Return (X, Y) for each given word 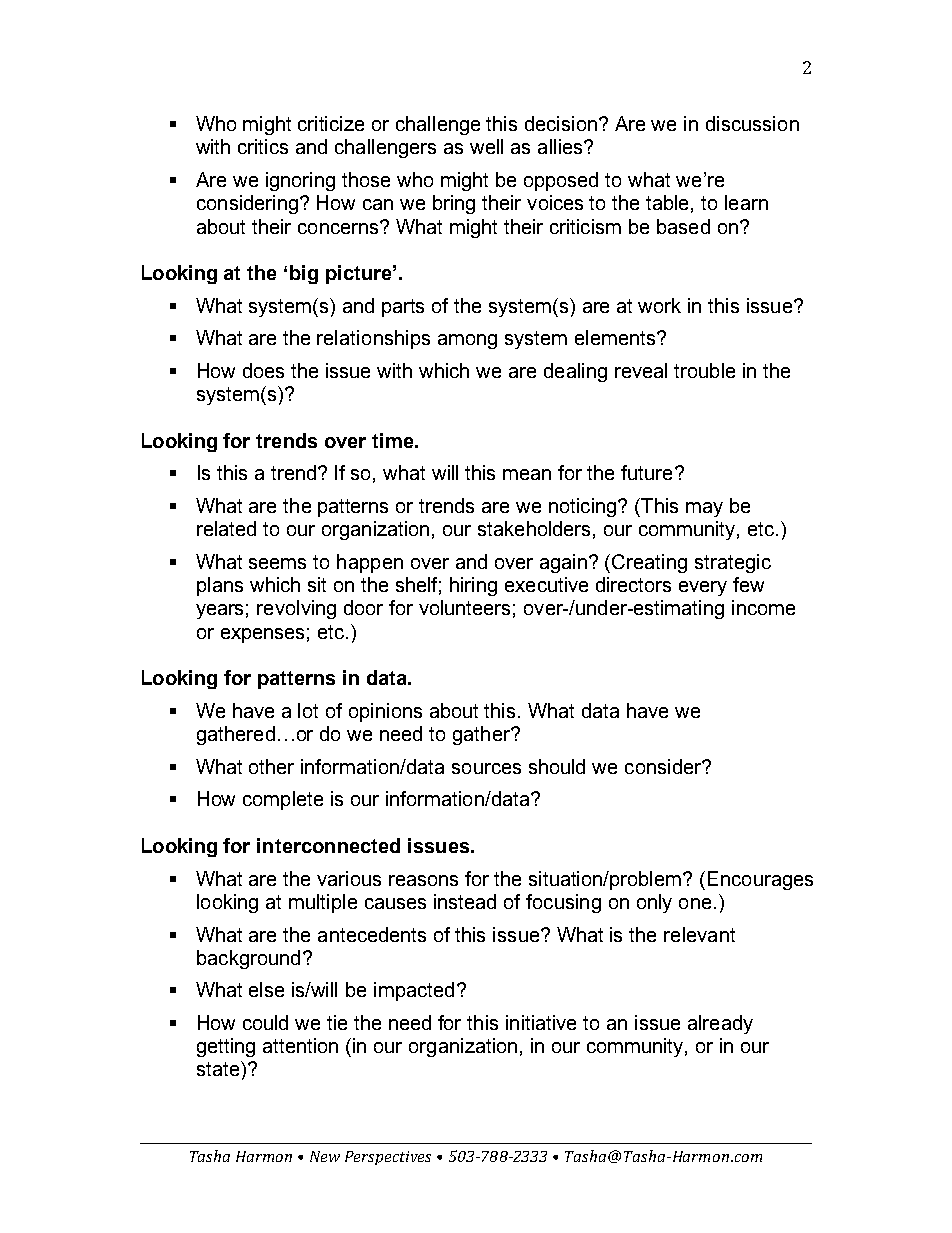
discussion (752, 123)
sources (486, 768)
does (263, 370)
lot (308, 710)
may (704, 509)
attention (300, 1045)
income (763, 607)
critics (263, 146)
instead (465, 901)
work (659, 305)
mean (527, 474)
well (486, 146)
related (226, 528)
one (695, 903)
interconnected (328, 845)
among (467, 341)
